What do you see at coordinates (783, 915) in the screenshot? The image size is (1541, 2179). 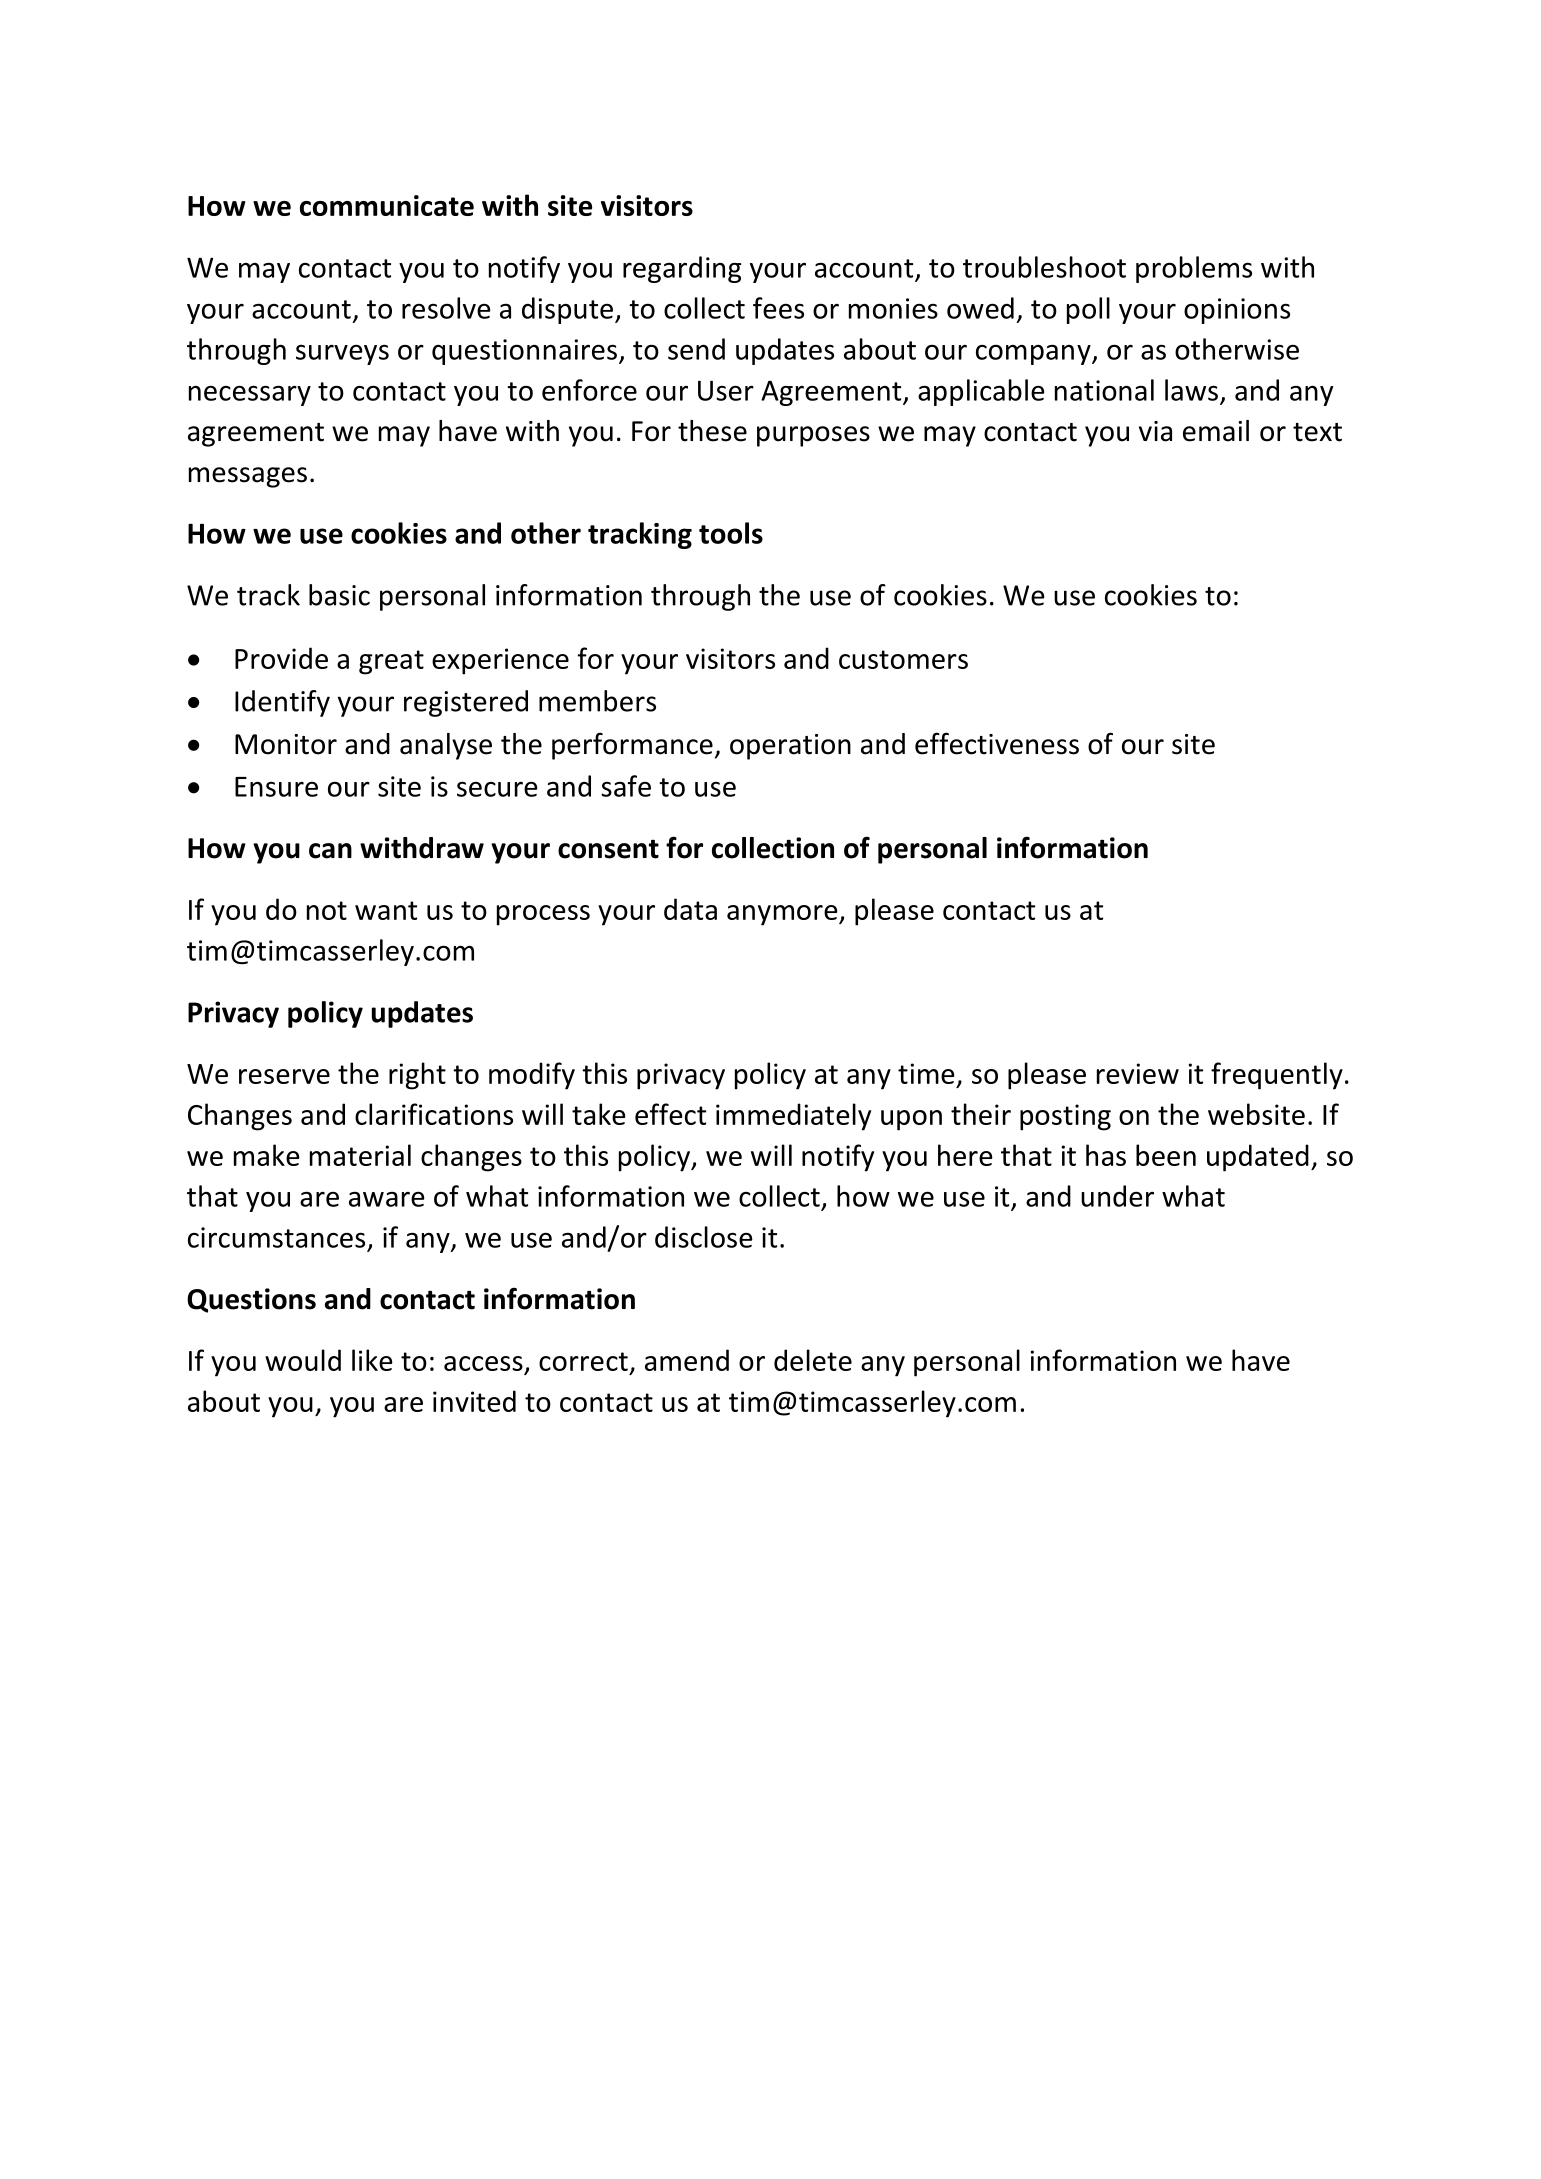 I see `anymore` at bounding box center [783, 915].
